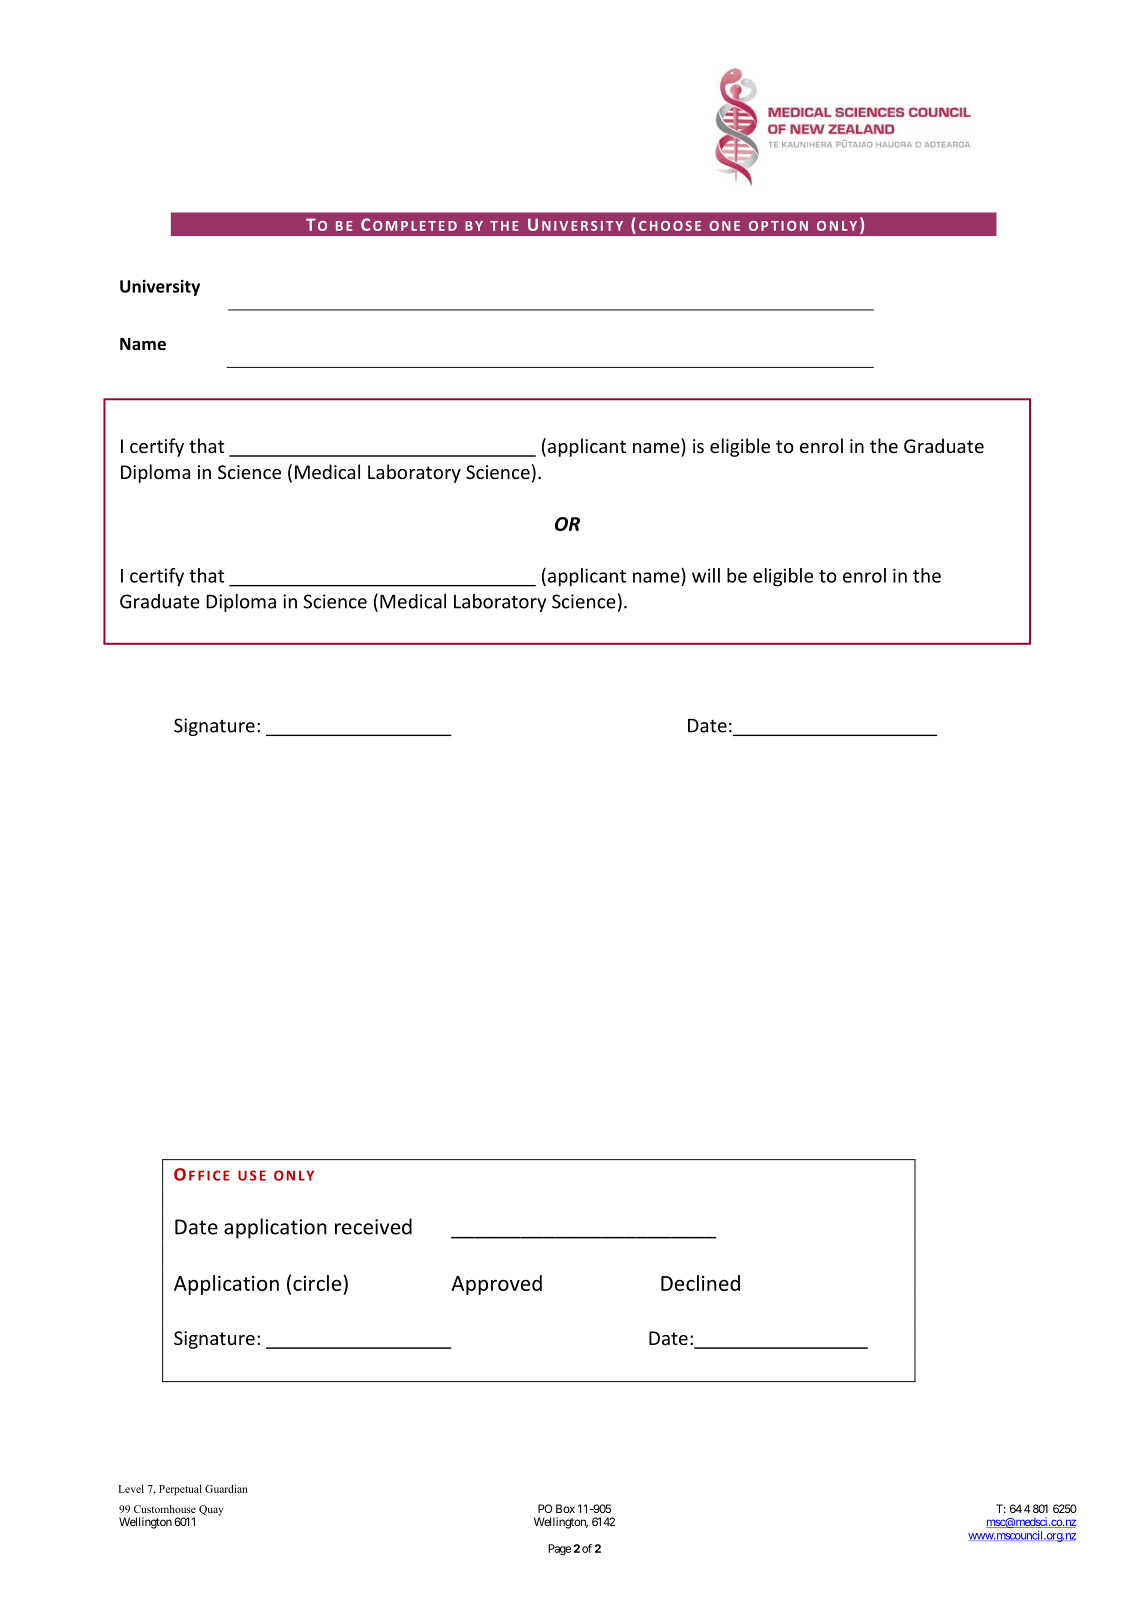  What do you see at coordinates (496, 1285) in the image?
I see `Approved` at bounding box center [496, 1285].
